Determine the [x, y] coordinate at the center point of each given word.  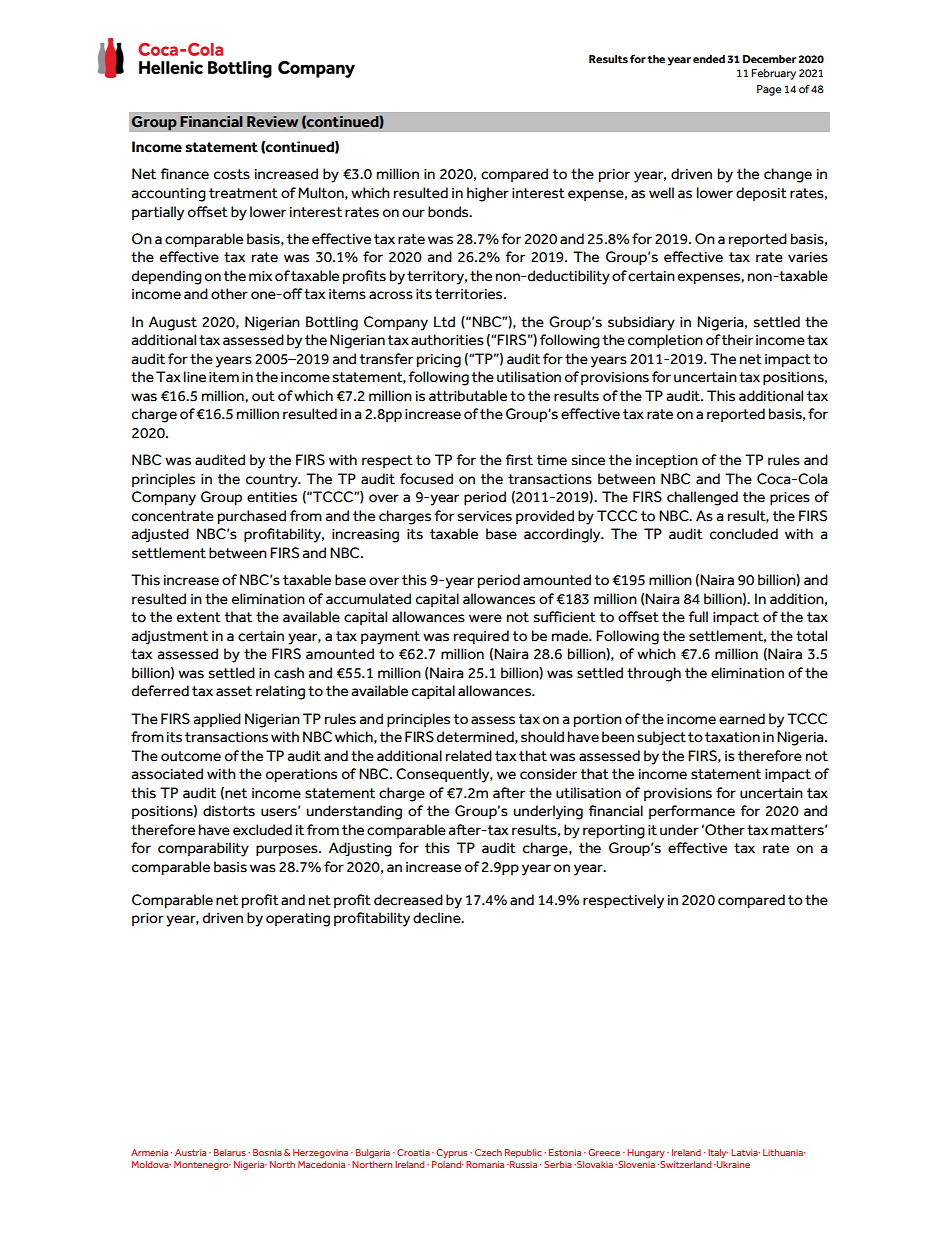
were [485, 618]
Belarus [230, 1152]
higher [488, 194]
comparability [203, 849]
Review [272, 122]
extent [199, 617]
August [173, 323]
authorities [447, 340]
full [698, 617]
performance [692, 812]
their [737, 340]
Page [769, 90]
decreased [408, 900]
